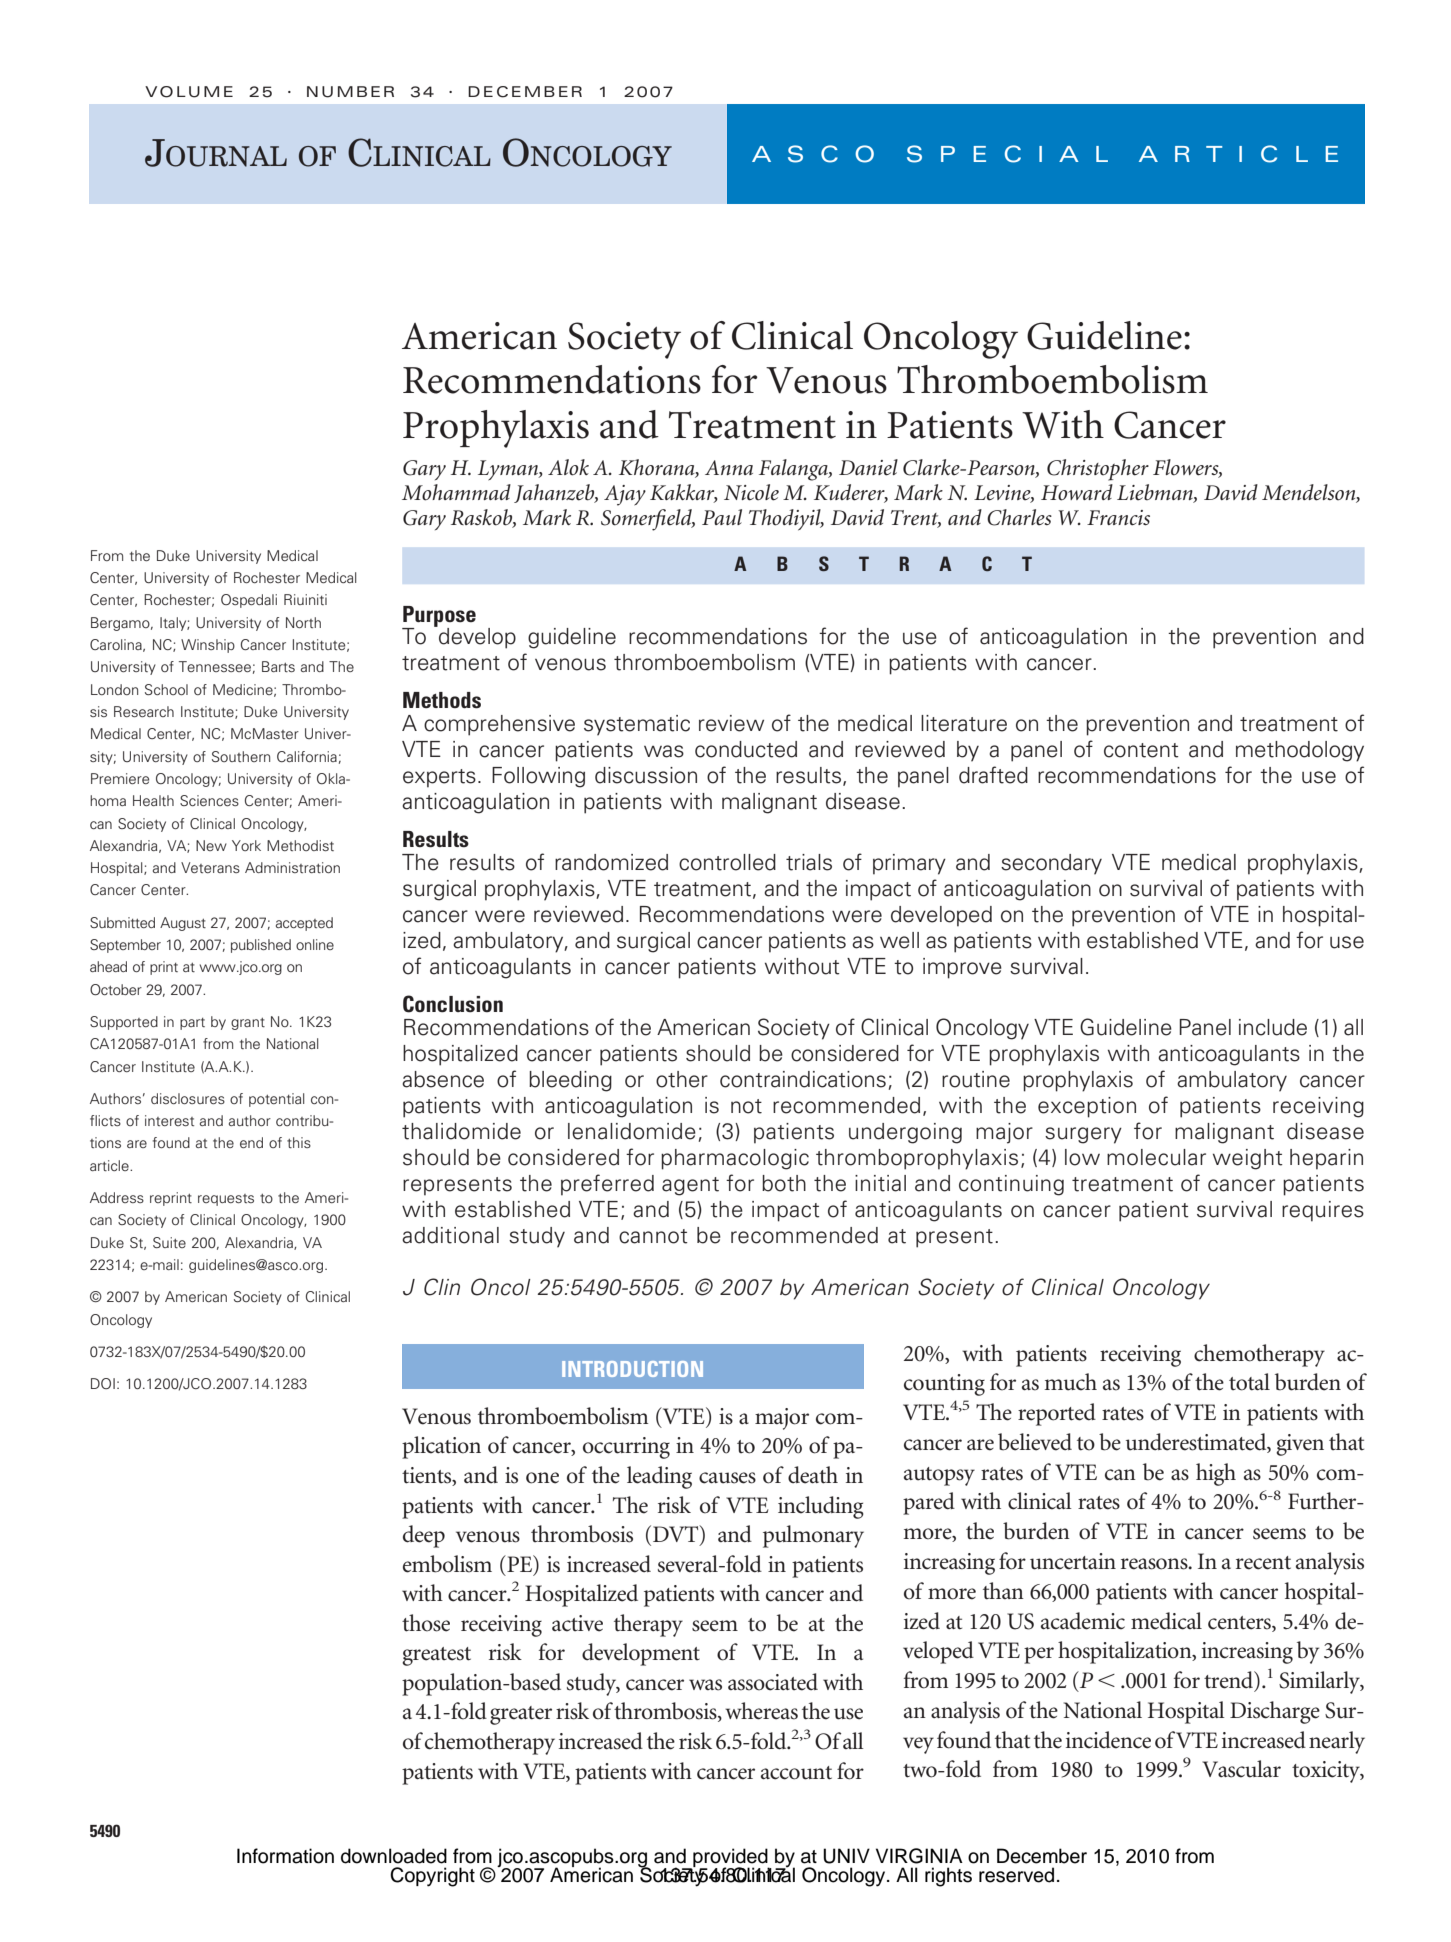  What do you see at coordinates (1098, 470) in the screenshot?
I see `Christopher` at bounding box center [1098, 470].
